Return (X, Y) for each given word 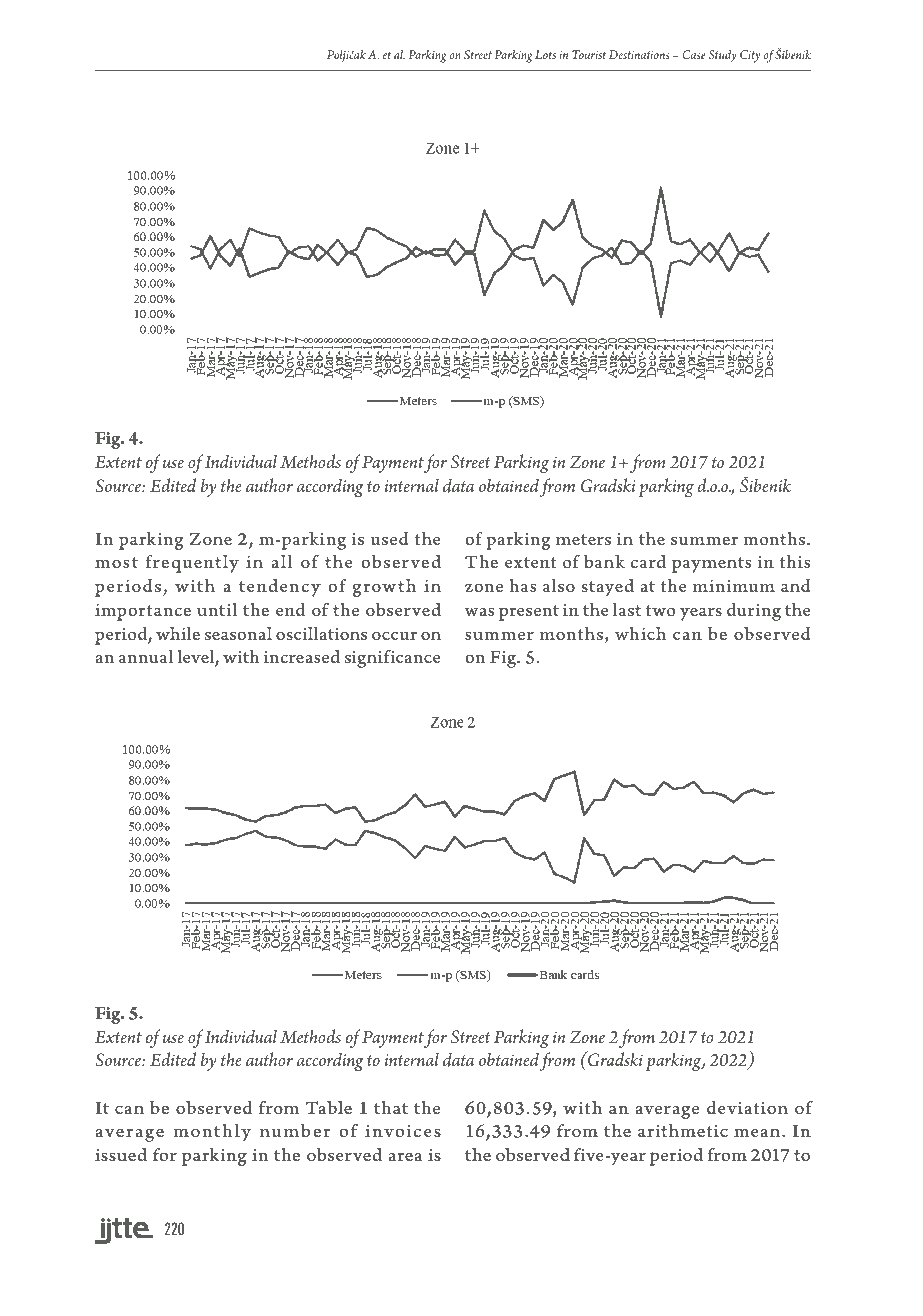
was (479, 611)
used (389, 538)
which (640, 633)
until (217, 609)
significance (392, 659)
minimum (734, 586)
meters (583, 539)
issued (121, 1155)
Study (723, 56)
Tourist (589, 54)
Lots (545, 54)
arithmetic (683, 1130)
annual (146, 656)
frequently (192, 564)
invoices (403, 1131)
